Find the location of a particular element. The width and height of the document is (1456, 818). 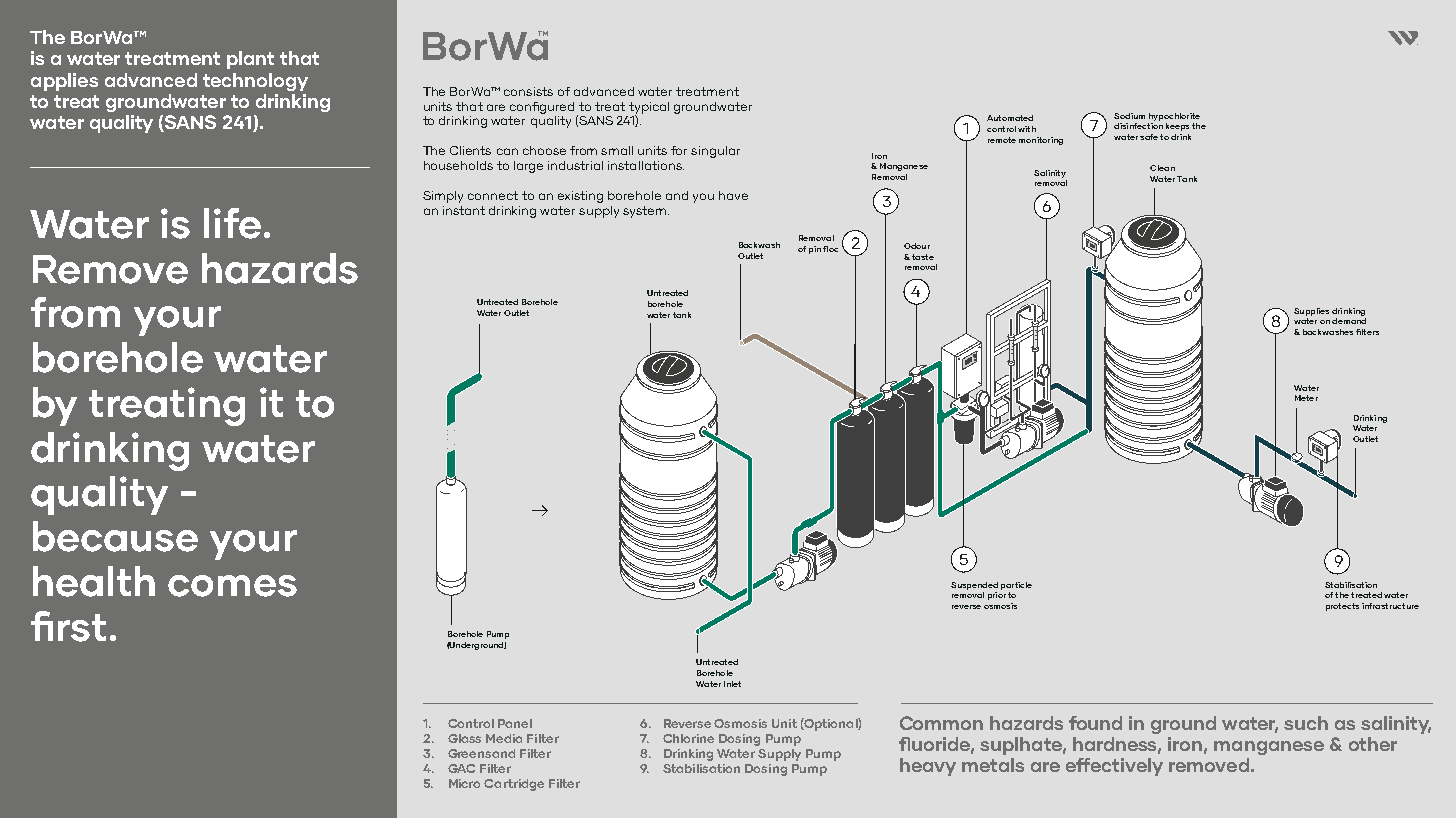

Micro is located at coordinates (464, 783).
